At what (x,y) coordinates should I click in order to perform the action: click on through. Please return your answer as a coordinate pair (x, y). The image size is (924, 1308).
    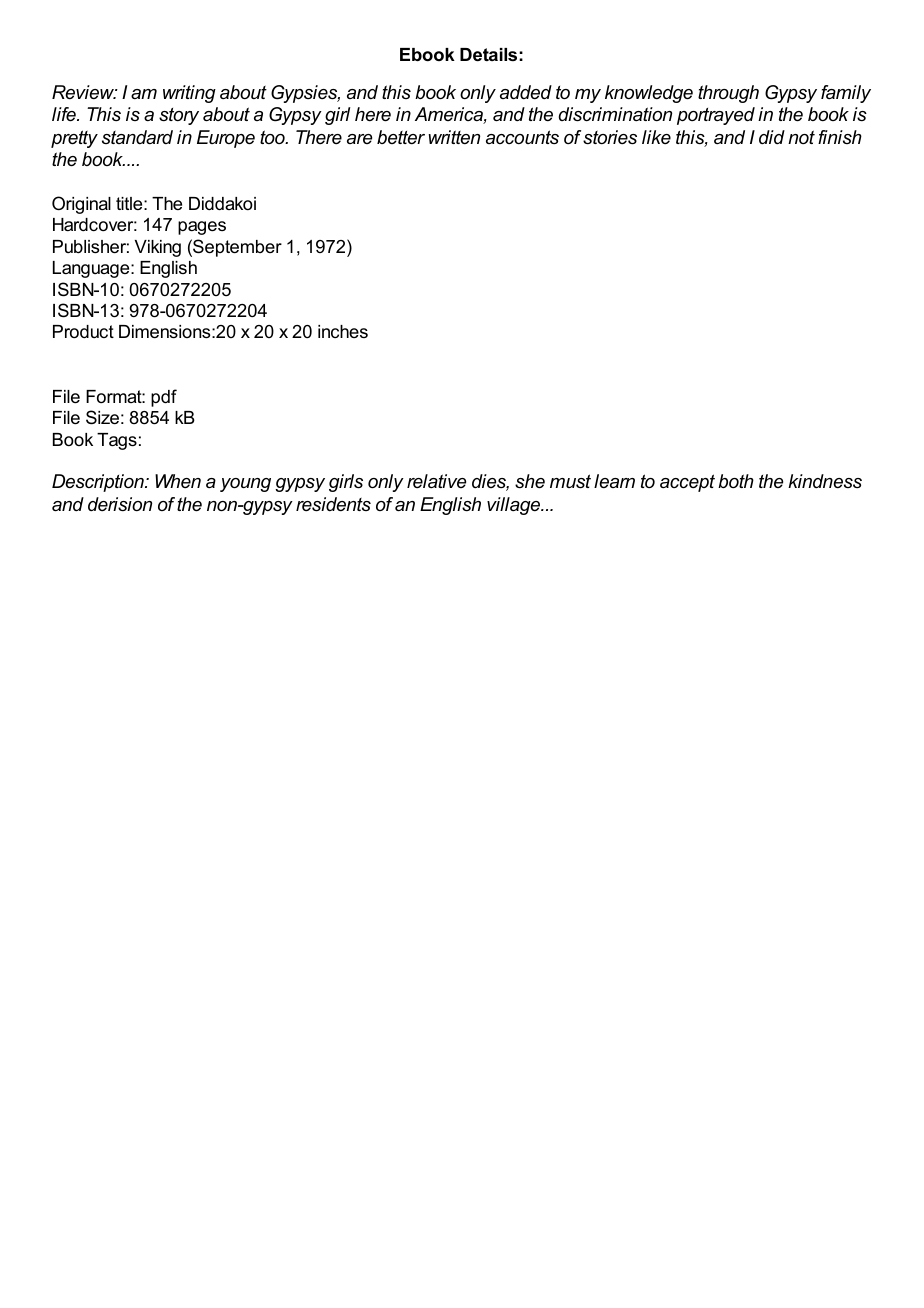
    Looking at the image, I should click on (728, 94).
